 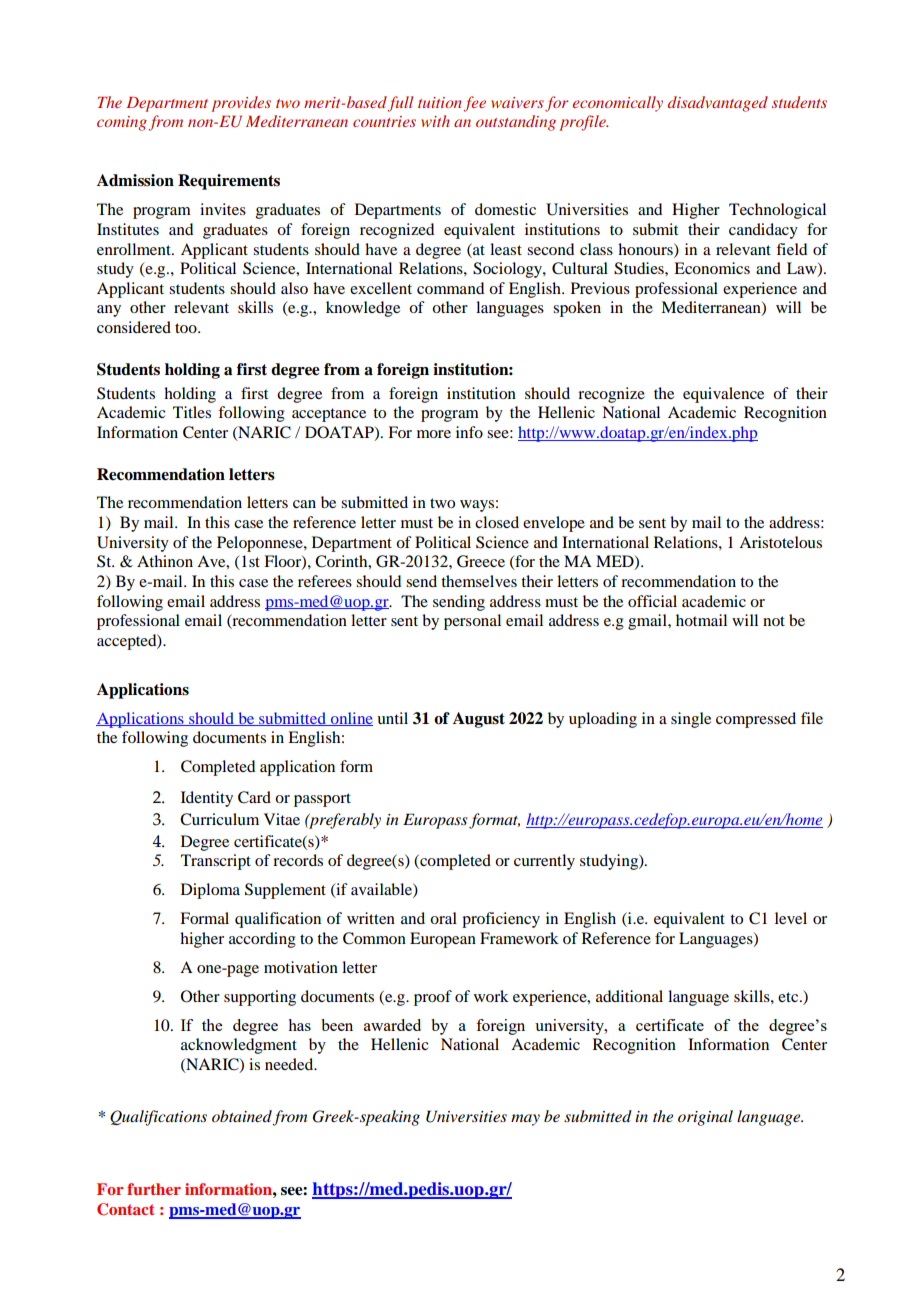 What do you see at coordinates (154, 1189) in the screenshot?
I see `further` at bounding box center [154, 1189].
